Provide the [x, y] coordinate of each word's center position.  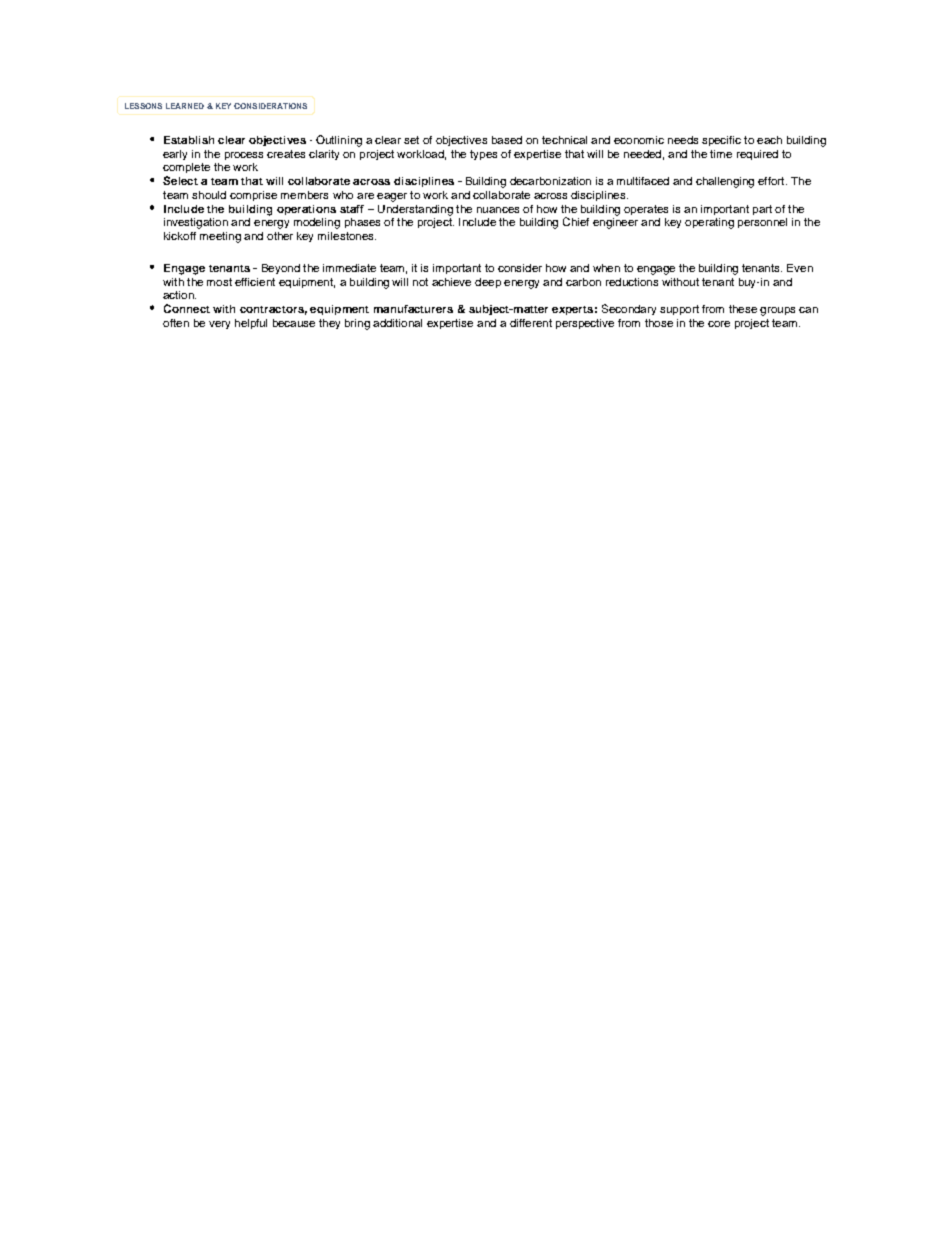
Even [800, 268]
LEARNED [185, 106]
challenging [725, 182]
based [507, 140]
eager [392, 197]
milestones [347, 236]
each [769, 140]
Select [180, 180]
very [219, 325]
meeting [220, 237]
